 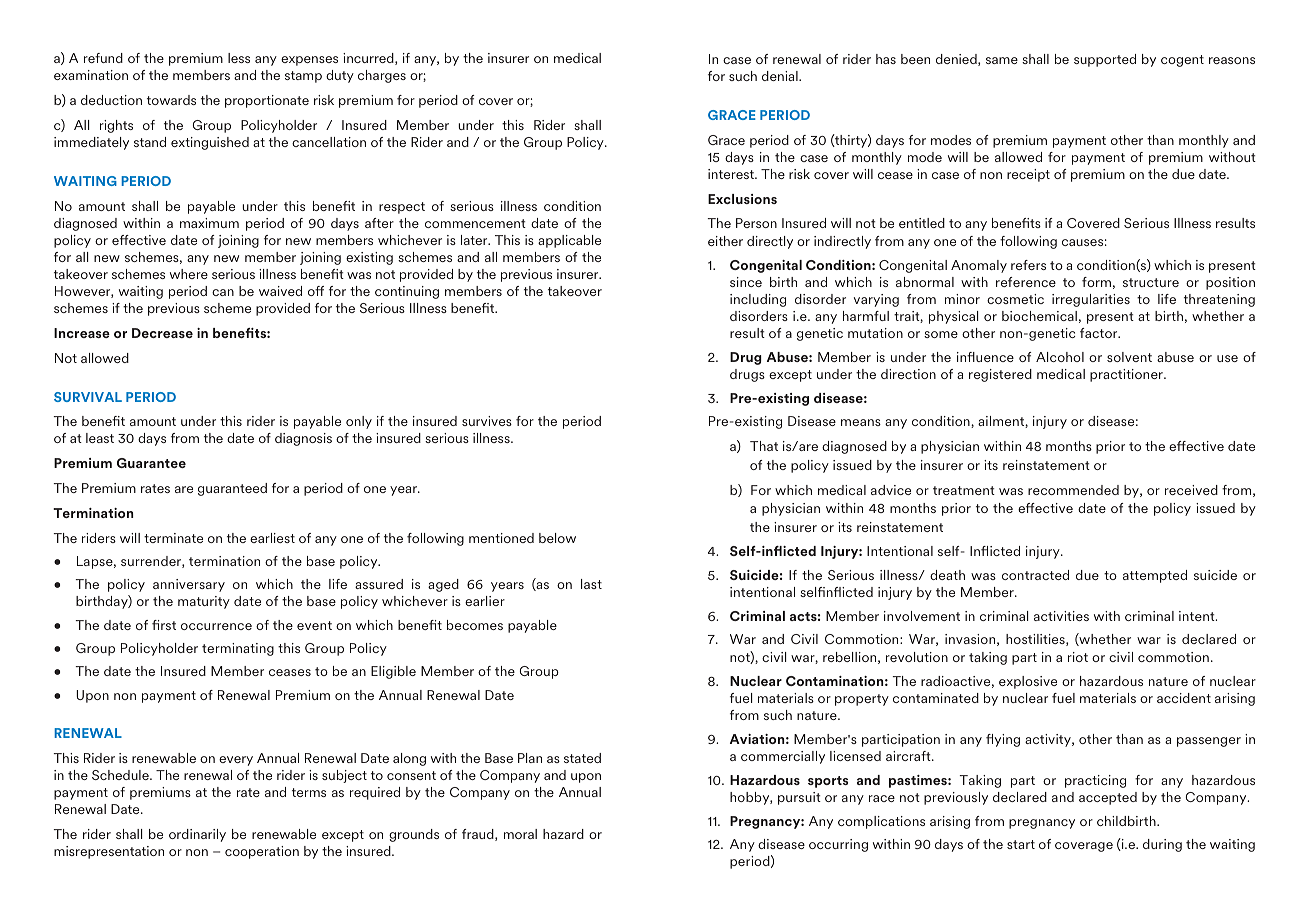 I want to click on start, so click(x=1021, y=844).
